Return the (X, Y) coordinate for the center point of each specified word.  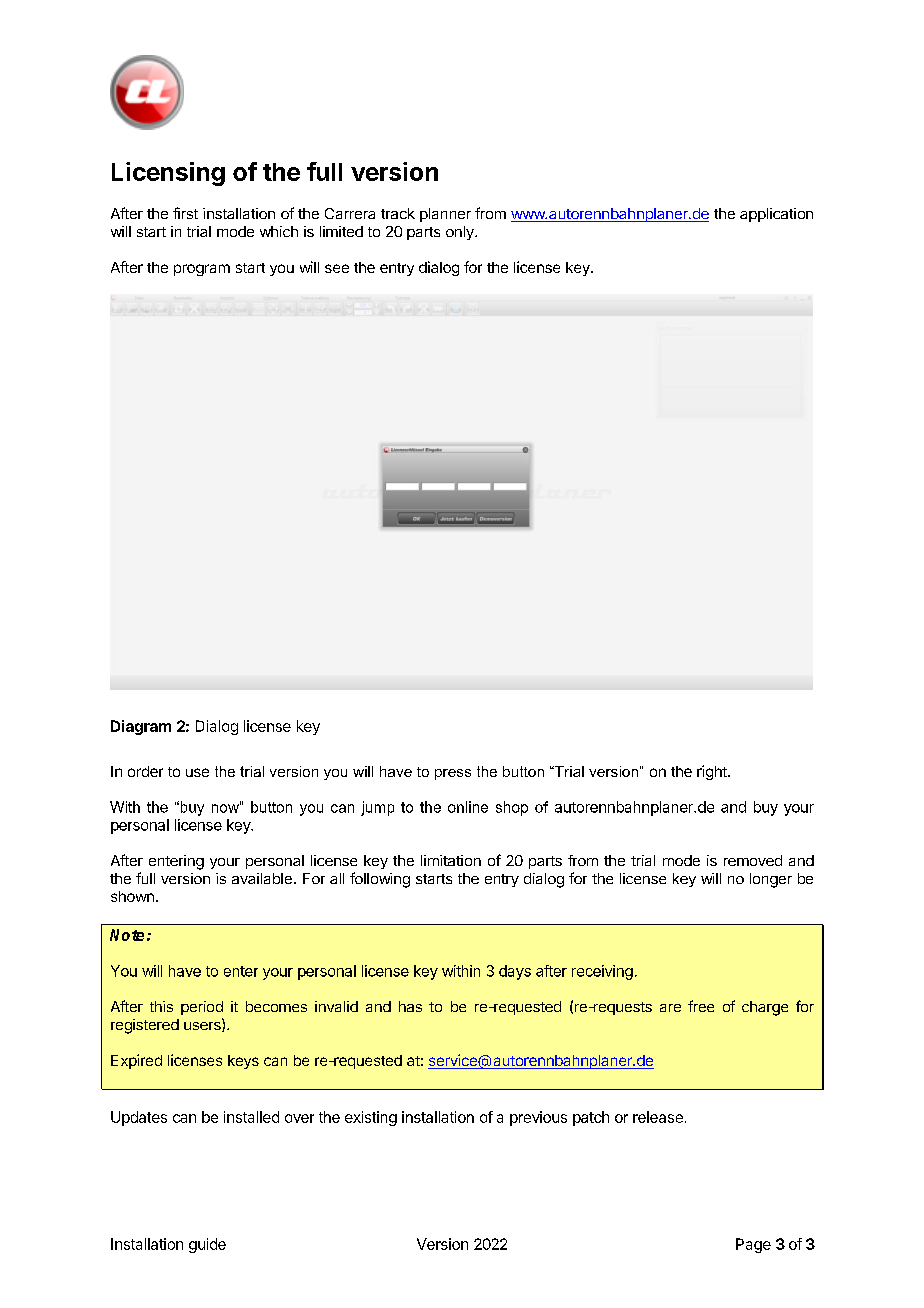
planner (445, 215)
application (776, 215)
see (337, 268)
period (202, 1008)
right (713, 772)
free (701, 1006)
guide (207, 1245)
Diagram (141, 727)
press (453, 774)
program (202, 270)
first (185, 213)
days (515, 972)
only (461, 233)
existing (371, 1118)
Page (753, 1245)
